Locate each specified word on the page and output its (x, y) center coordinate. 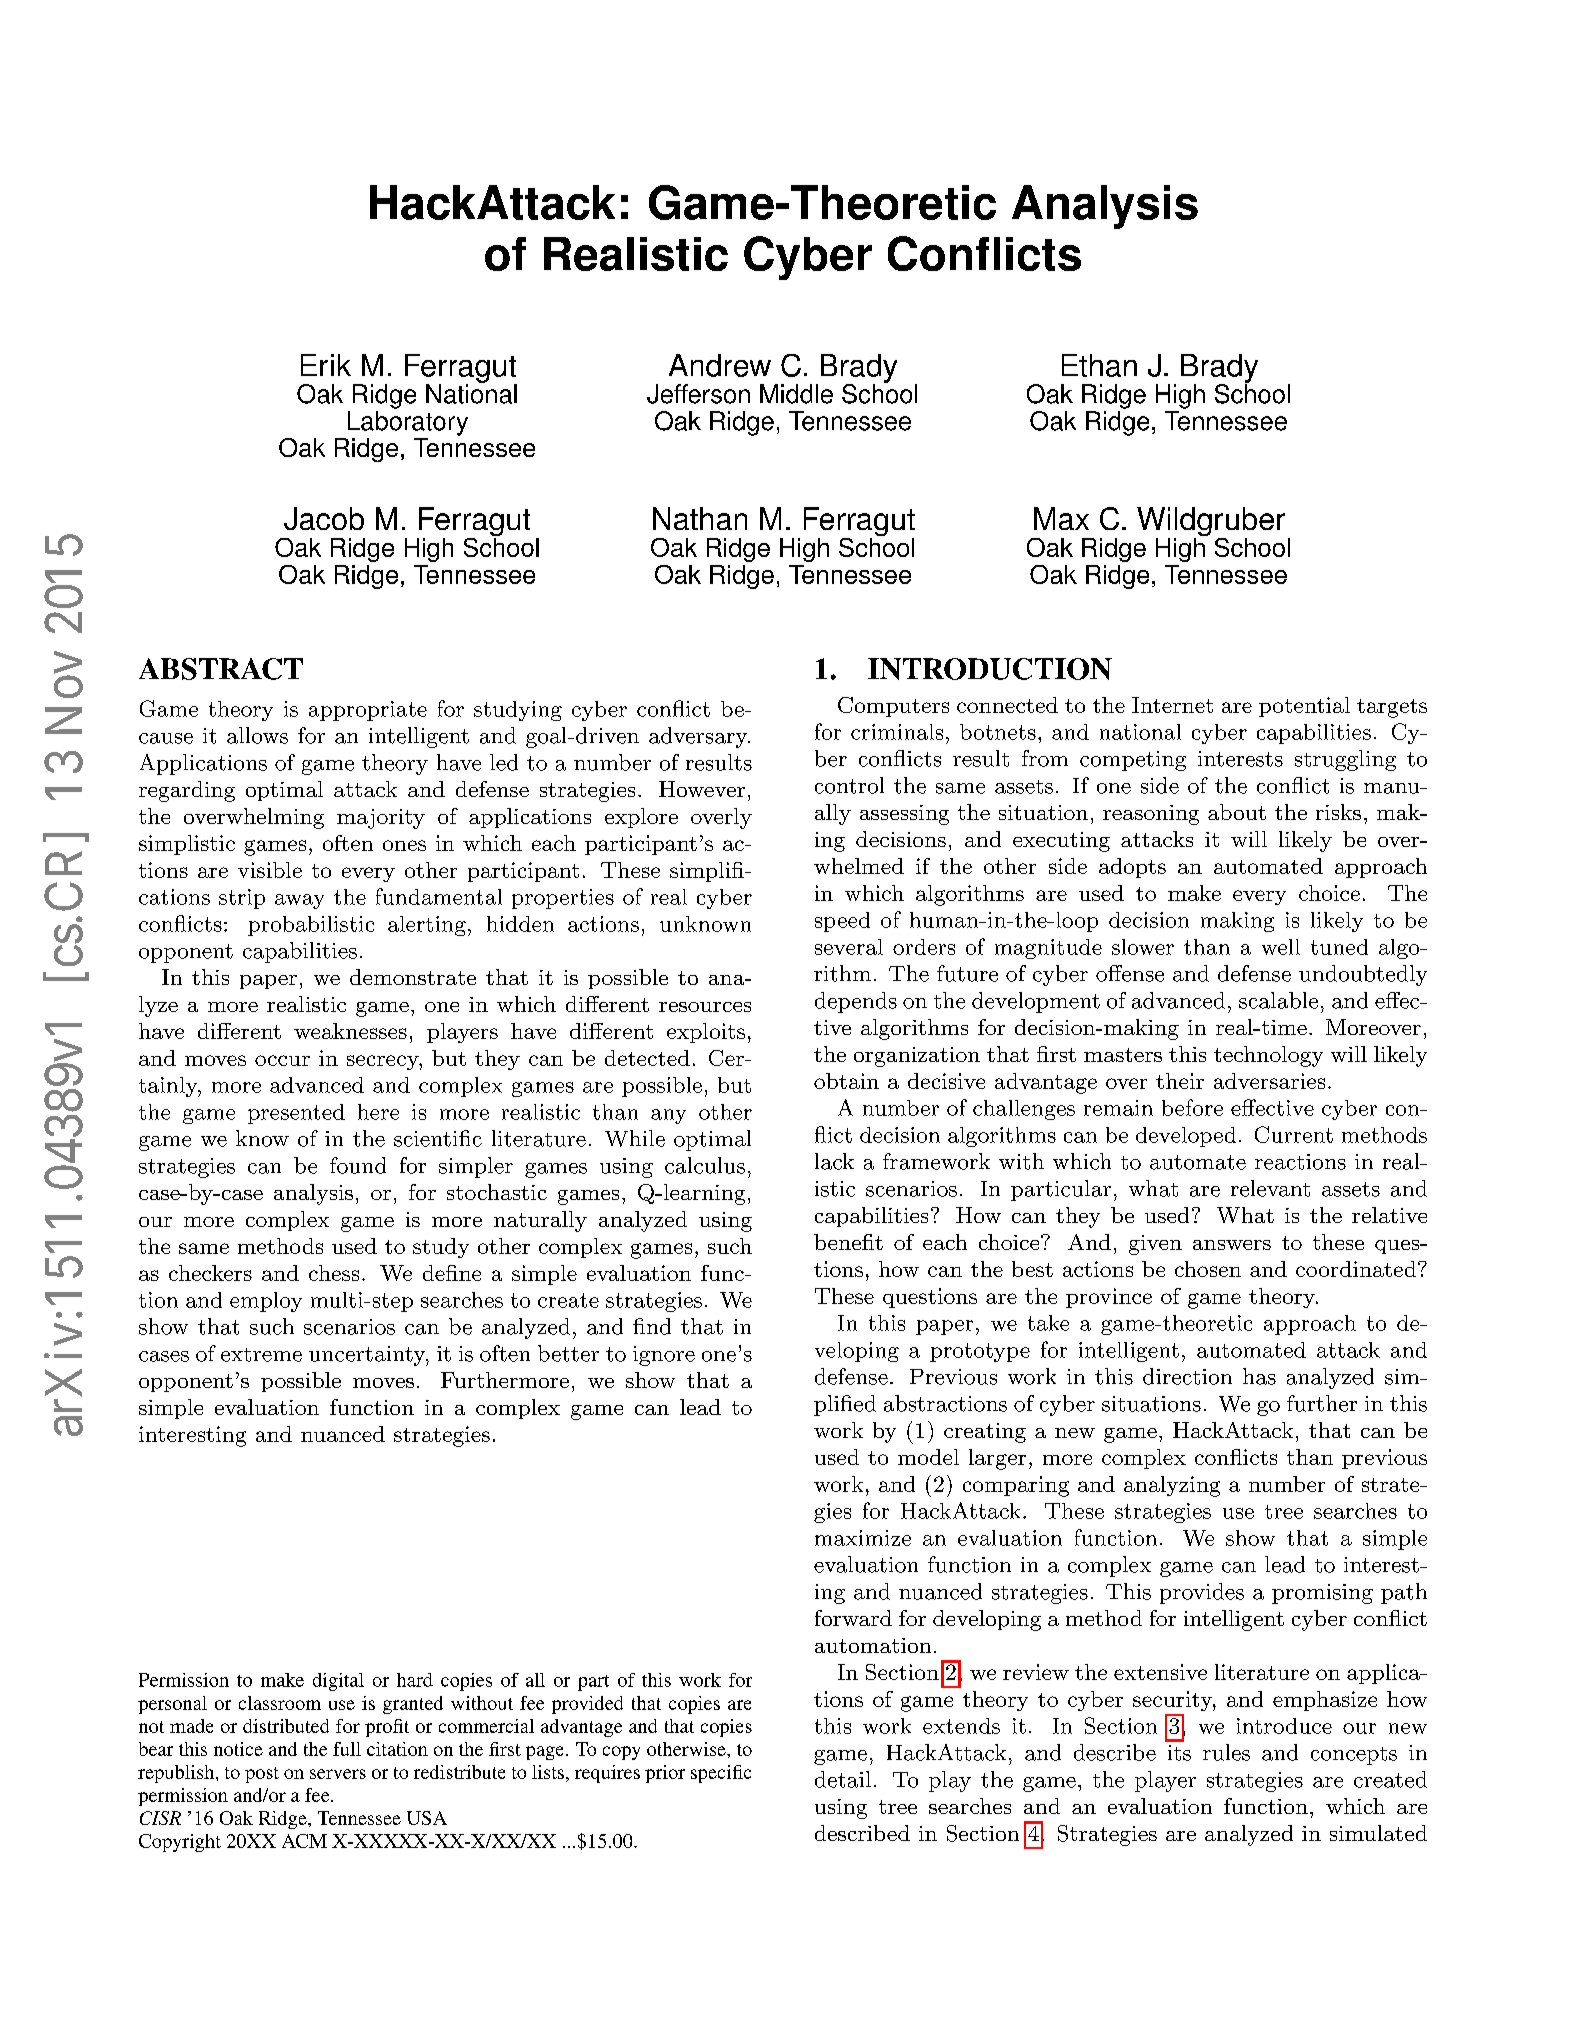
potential (1304, 707)
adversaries (1269, 1081)
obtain (846, 1081)
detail (843, 1779)
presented (296, 1114)
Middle (796, 394)
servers (338, 1774)
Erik (326, 365)
